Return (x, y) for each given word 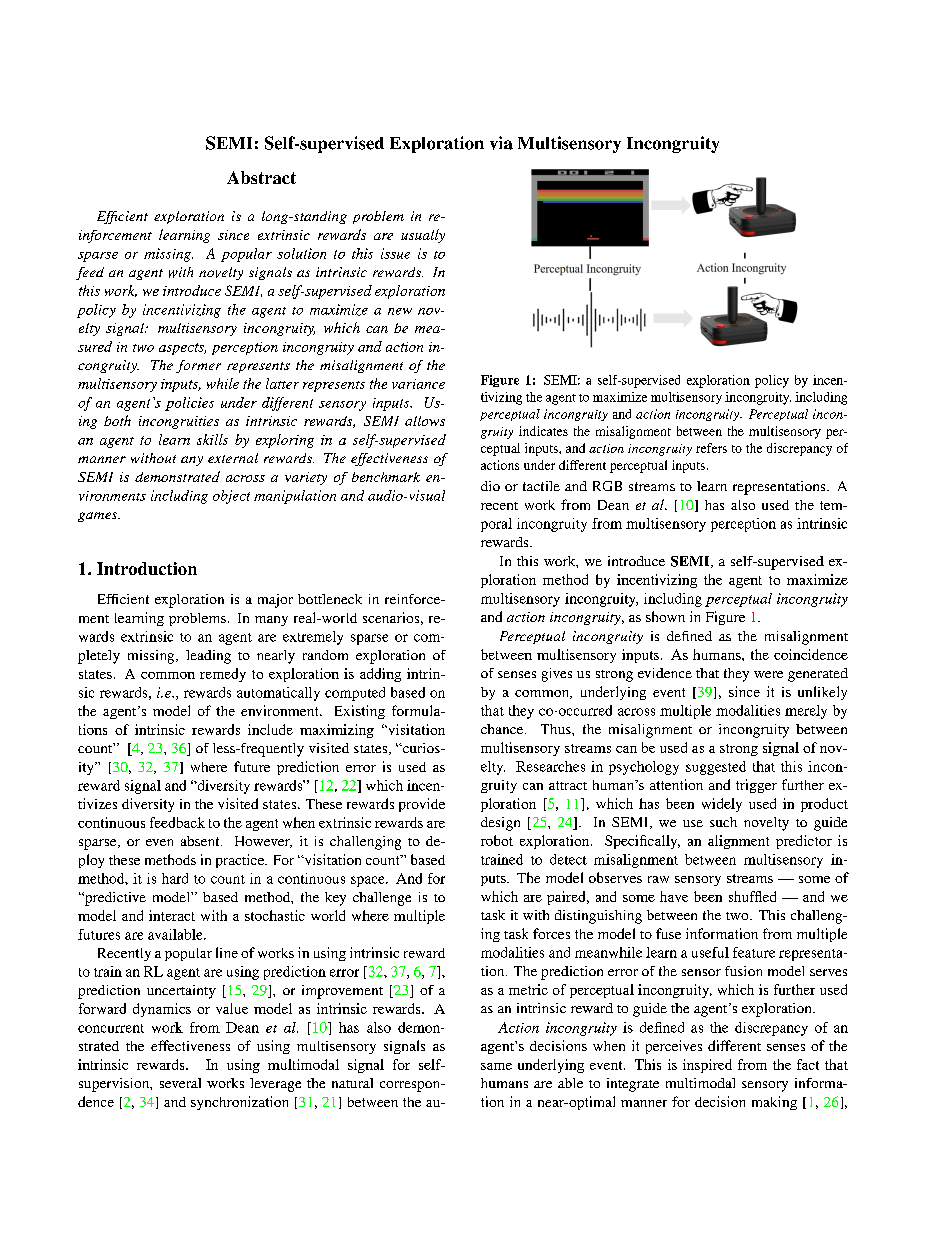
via (501, 143)
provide (422, 805)
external (233, 458)
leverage (275, 1085)
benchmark (386, 477)
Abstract (261, 177)
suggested (716, 768)
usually (423, 236)
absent (201, 841)
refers (711, 448)
